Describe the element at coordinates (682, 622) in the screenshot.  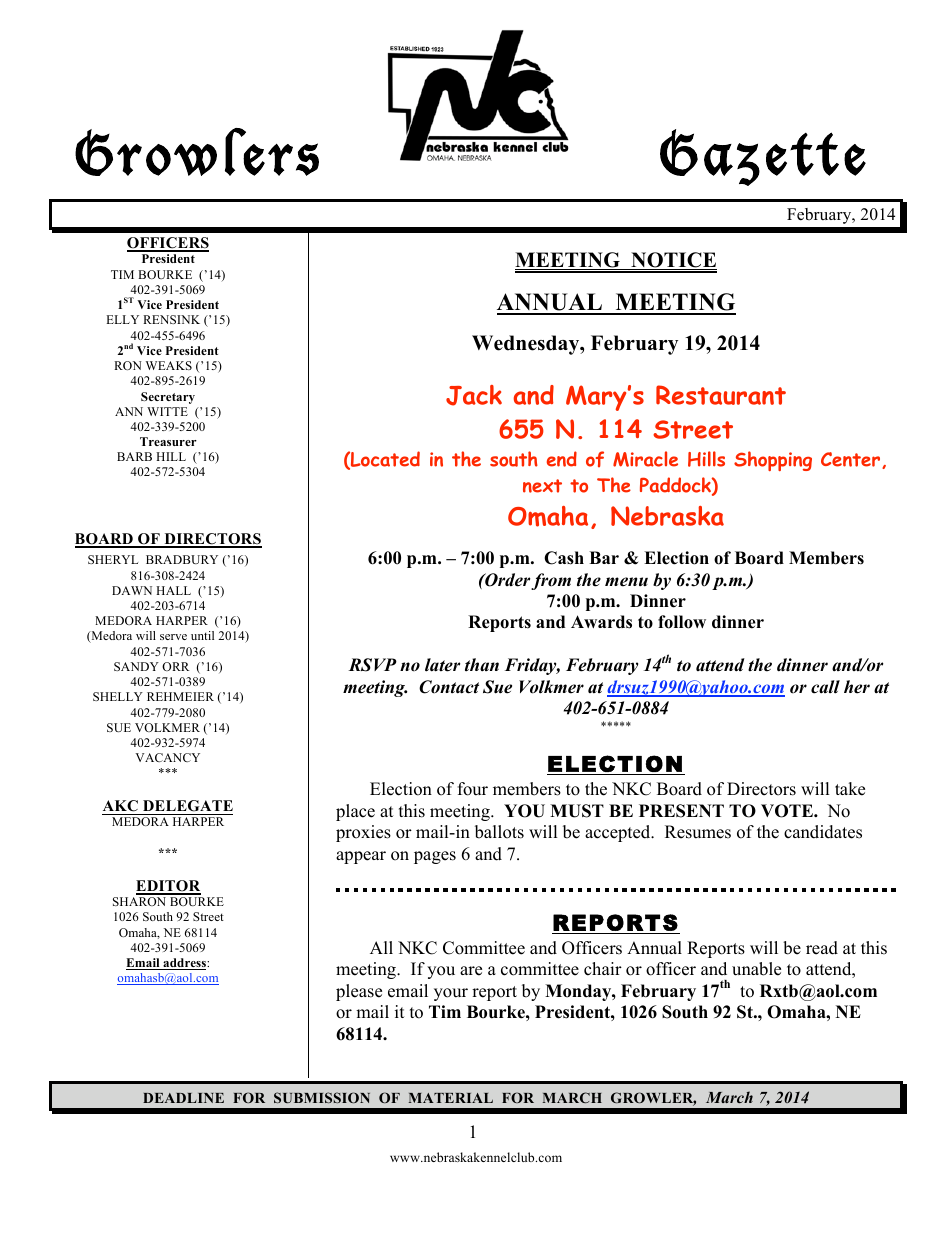
I see `follow` at that location.
